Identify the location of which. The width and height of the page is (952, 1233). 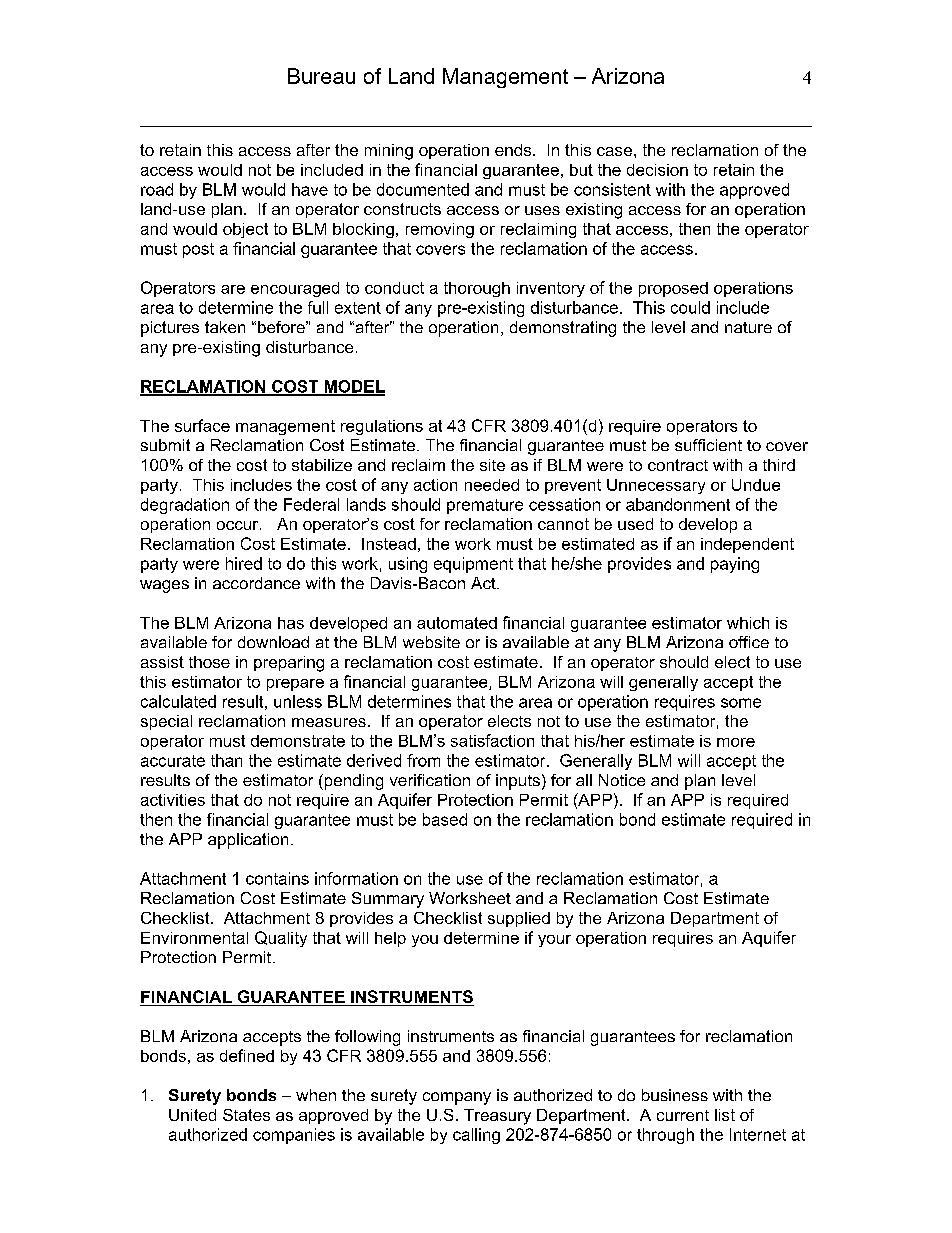
(748, 623).
